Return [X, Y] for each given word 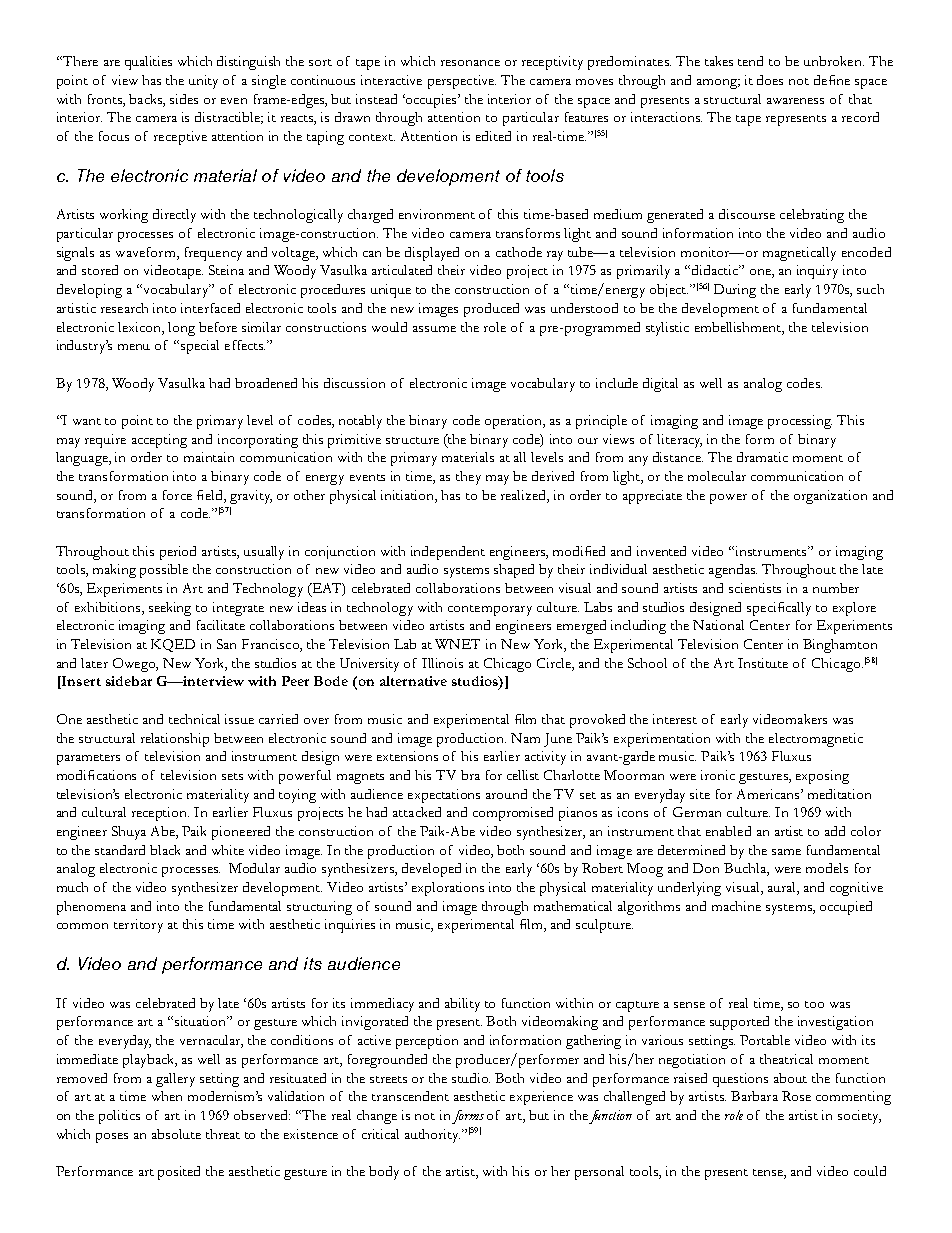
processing [800, 422]
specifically [779, 609]
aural [783, 888]
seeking [170, 609]
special [200, 347]
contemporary [490, 610]
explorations [448, 889]
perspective [462, 82]
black [165, 850]
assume [434, 329]
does [770, 80]
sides [184, 99]
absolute [176, 1134]
